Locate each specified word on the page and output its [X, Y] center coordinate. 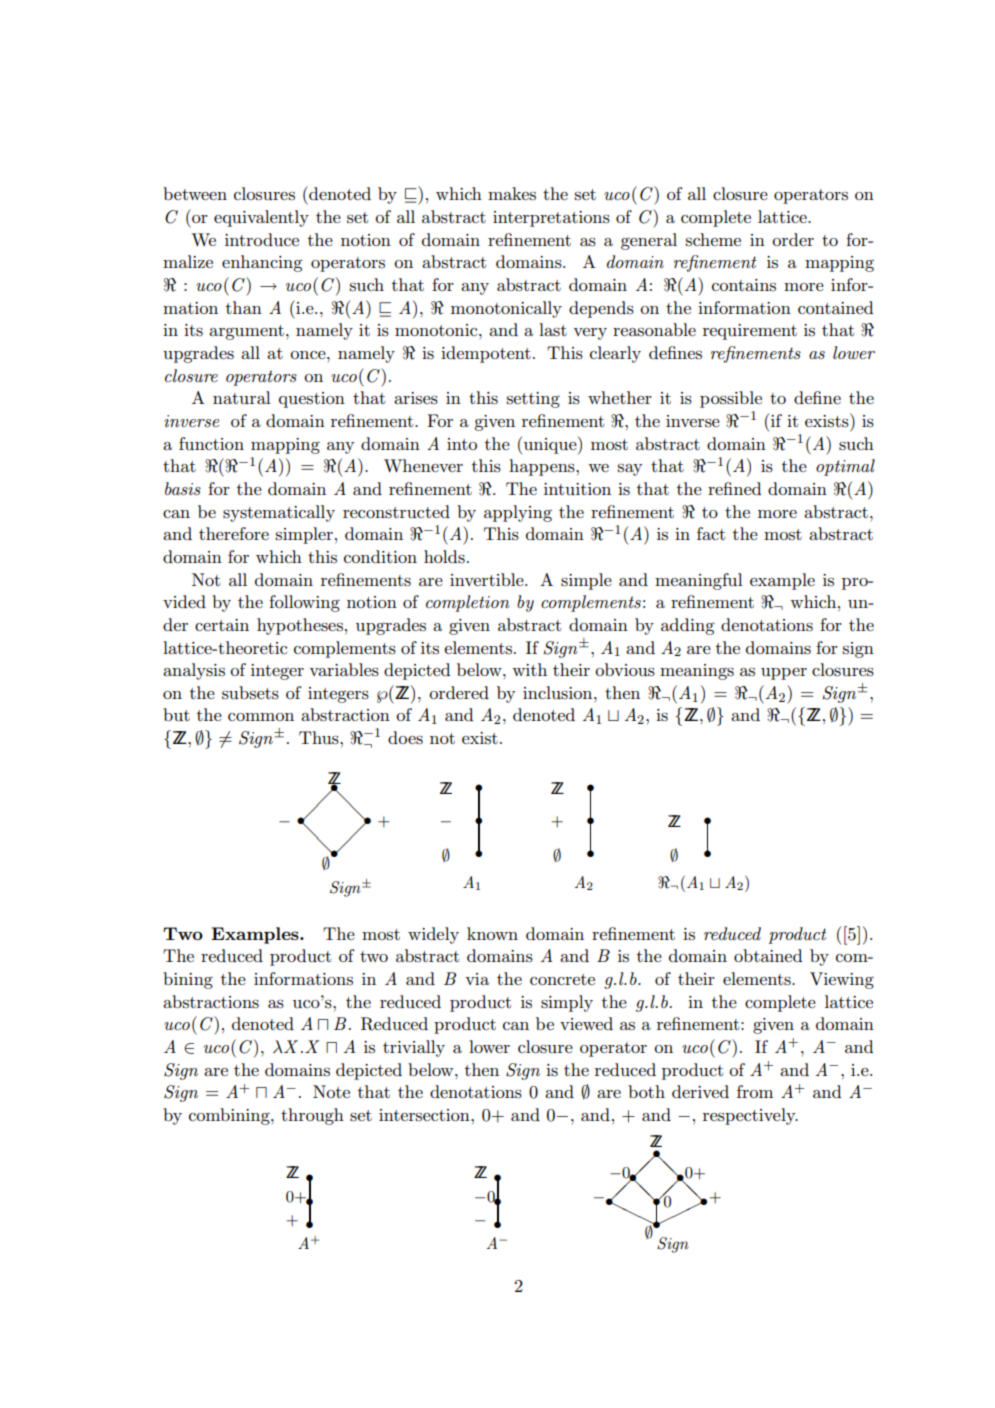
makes [512, 193]
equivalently [261, 218]
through [312, 1116]
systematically [279, 513]
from [755, 1091]
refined [735, 488]
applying [518, 513]
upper [784, 674]
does [405, 738]
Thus [320, 738]
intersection [425, 1115]
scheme [713, 239]
